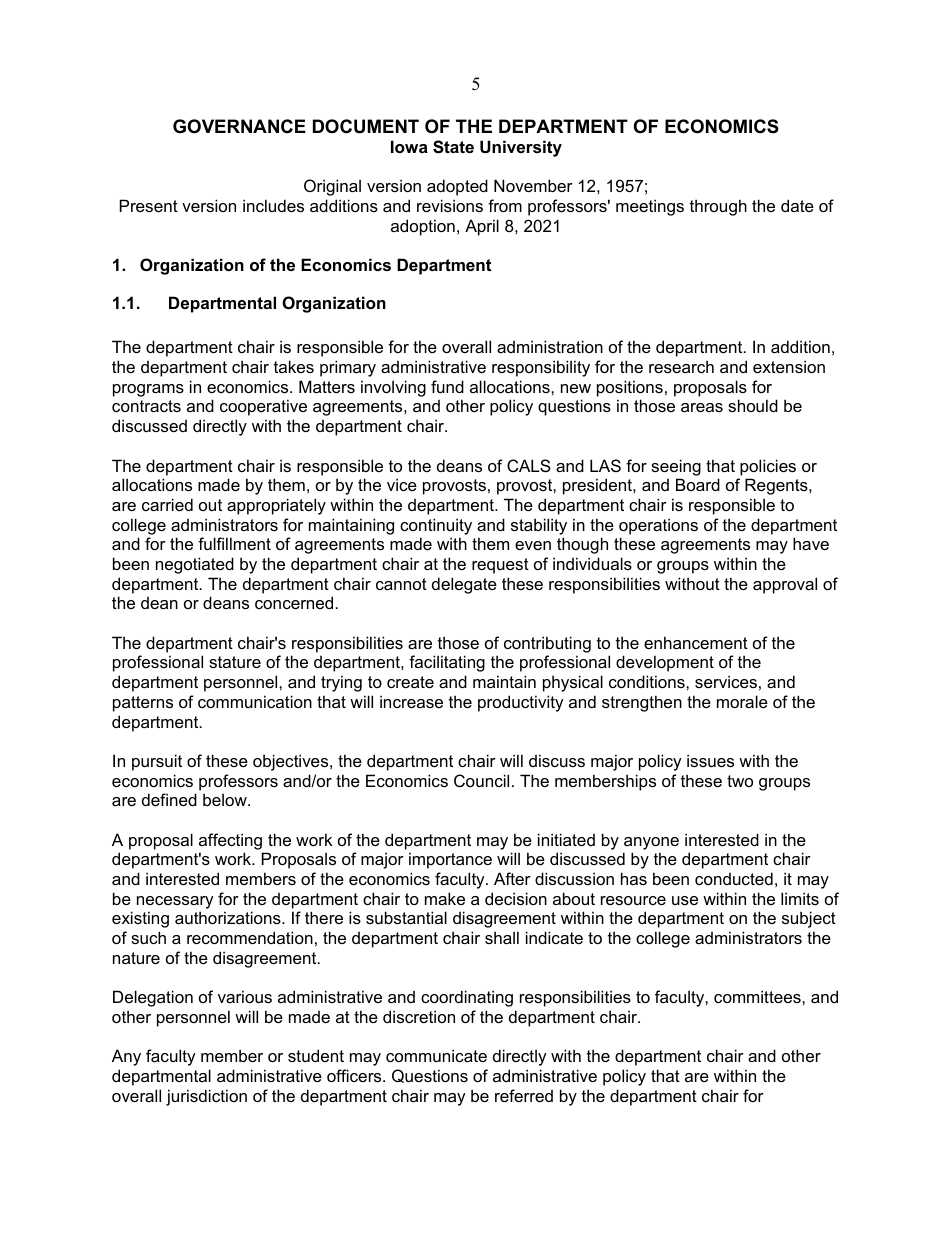 Image resolution: width=952 pixels, height=1233 pixels. What do you see at coordinates (239, 126) in the screenshot?
I see `GOVERNANCE` at bounding box center [239, 126].
